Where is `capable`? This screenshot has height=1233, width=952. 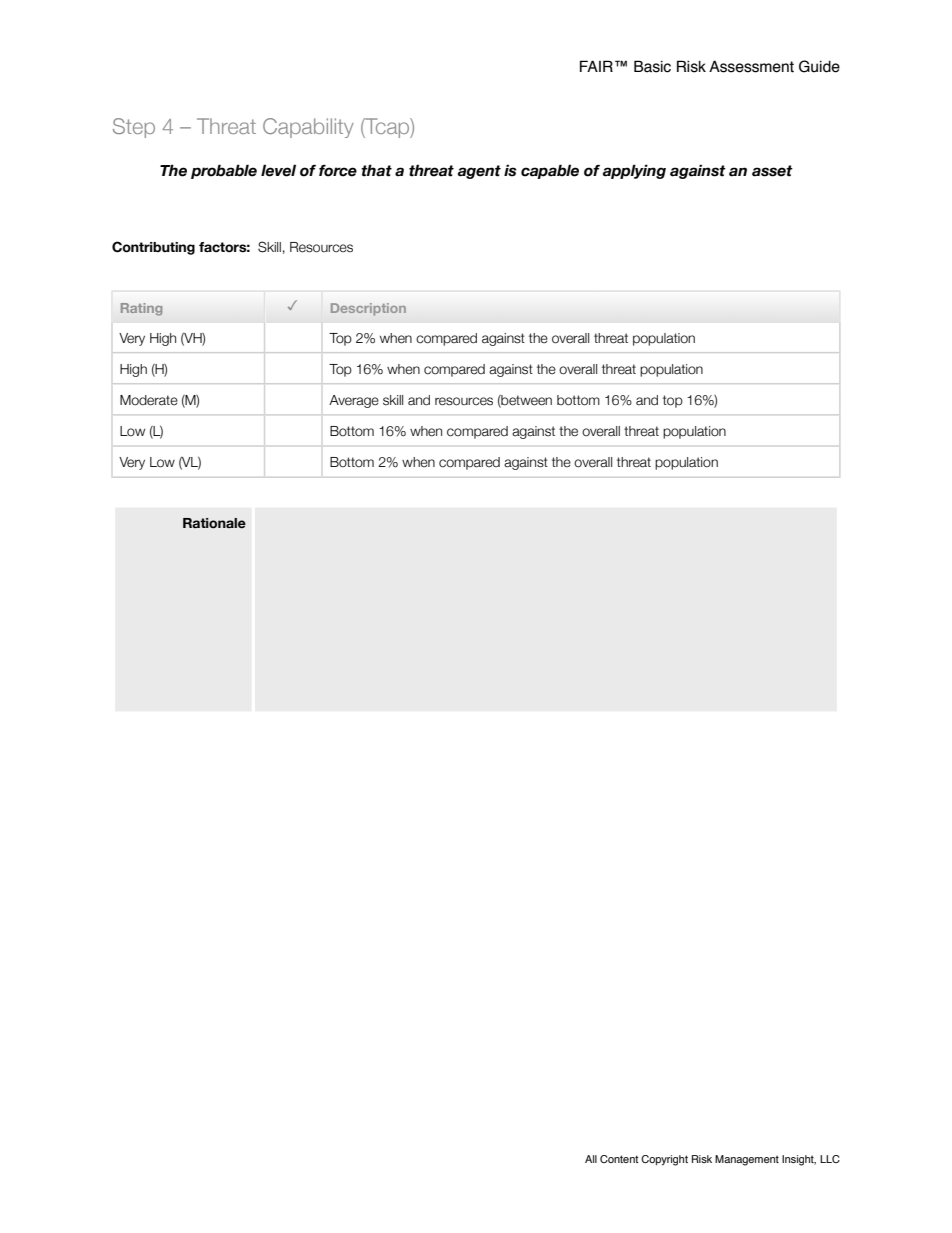 capable is located at coordinates (550, 171).
